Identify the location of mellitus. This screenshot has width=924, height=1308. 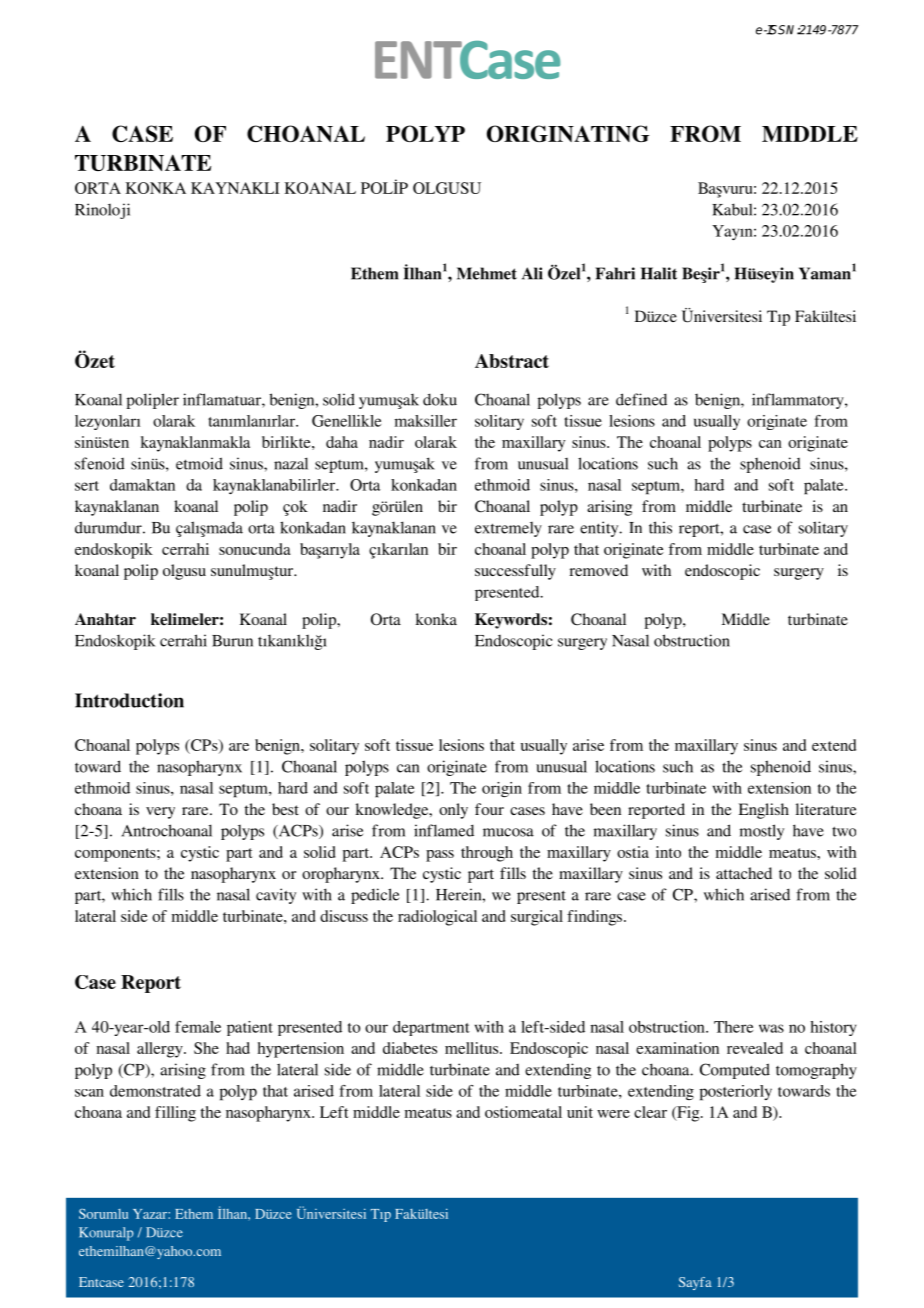
(473, 1048).
